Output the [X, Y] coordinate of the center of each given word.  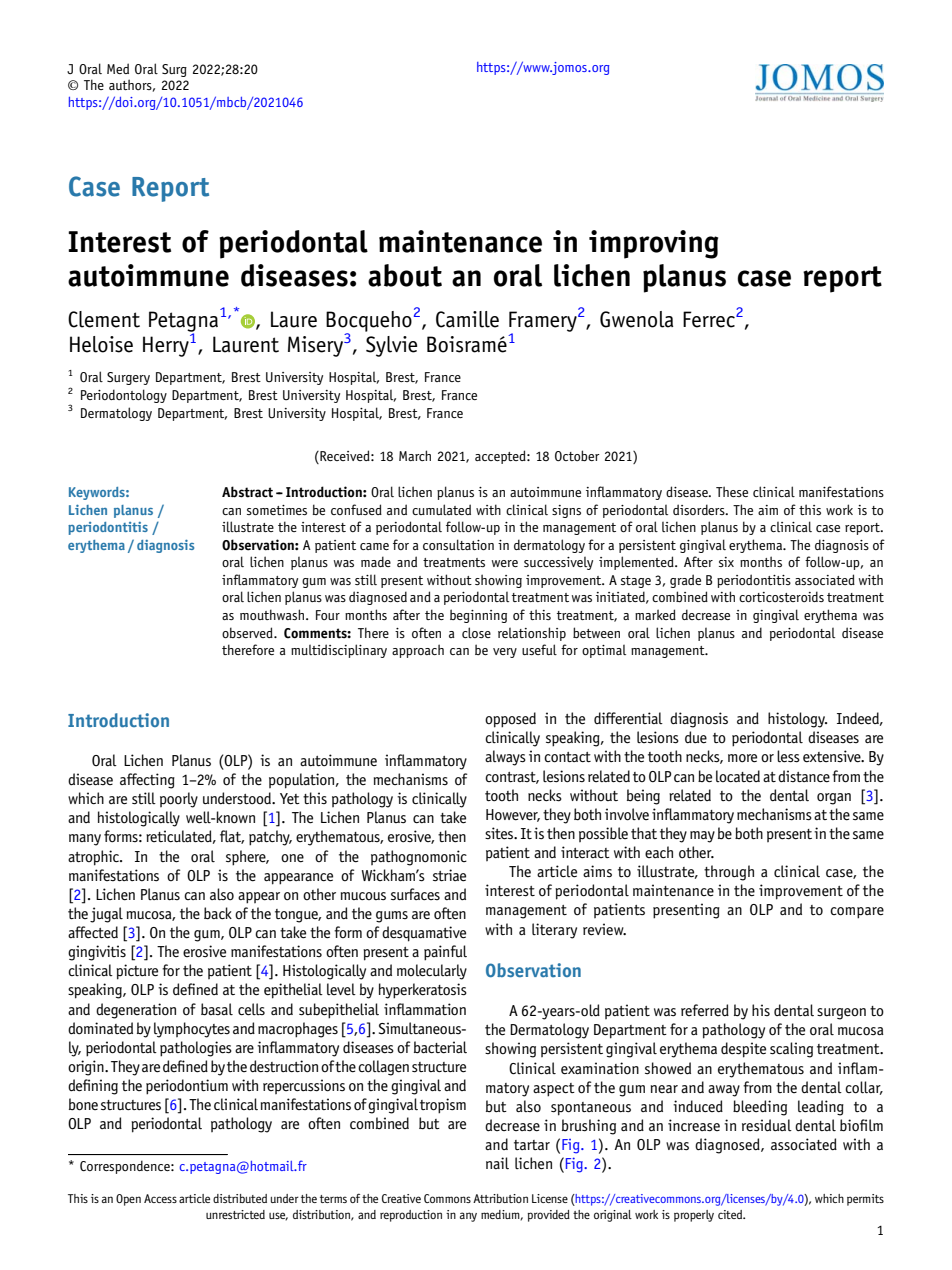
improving [653, 244]
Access [160, 1198]
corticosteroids [781, 596]
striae [449, 875]
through [729, 873]
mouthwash [273, 614]
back [218, 913]
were [505, 563]
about [405, 275]
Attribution [500, 1198]
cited [731, 1214]
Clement [104, 319]
